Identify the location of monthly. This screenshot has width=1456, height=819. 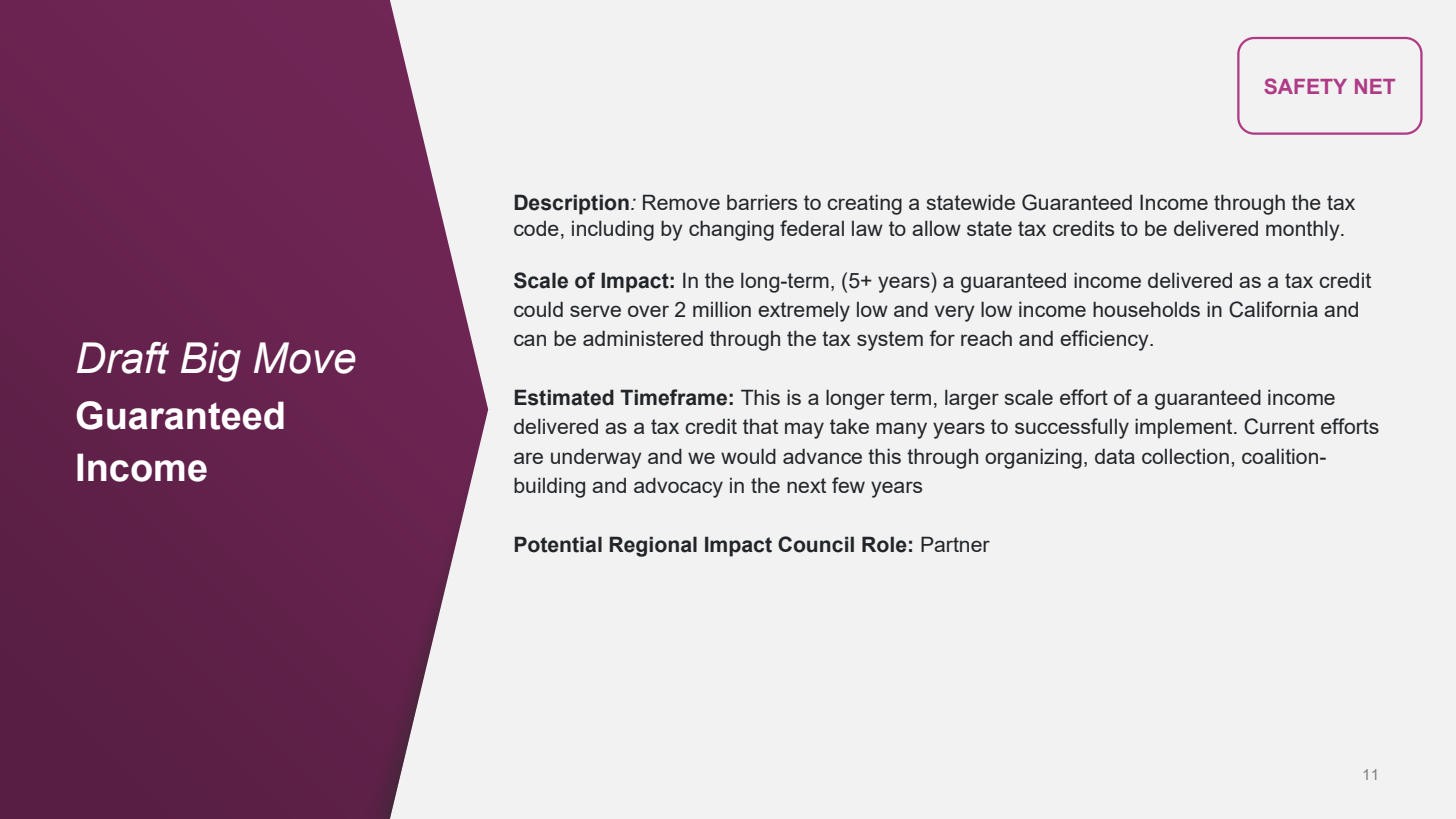
(1304, 230).
